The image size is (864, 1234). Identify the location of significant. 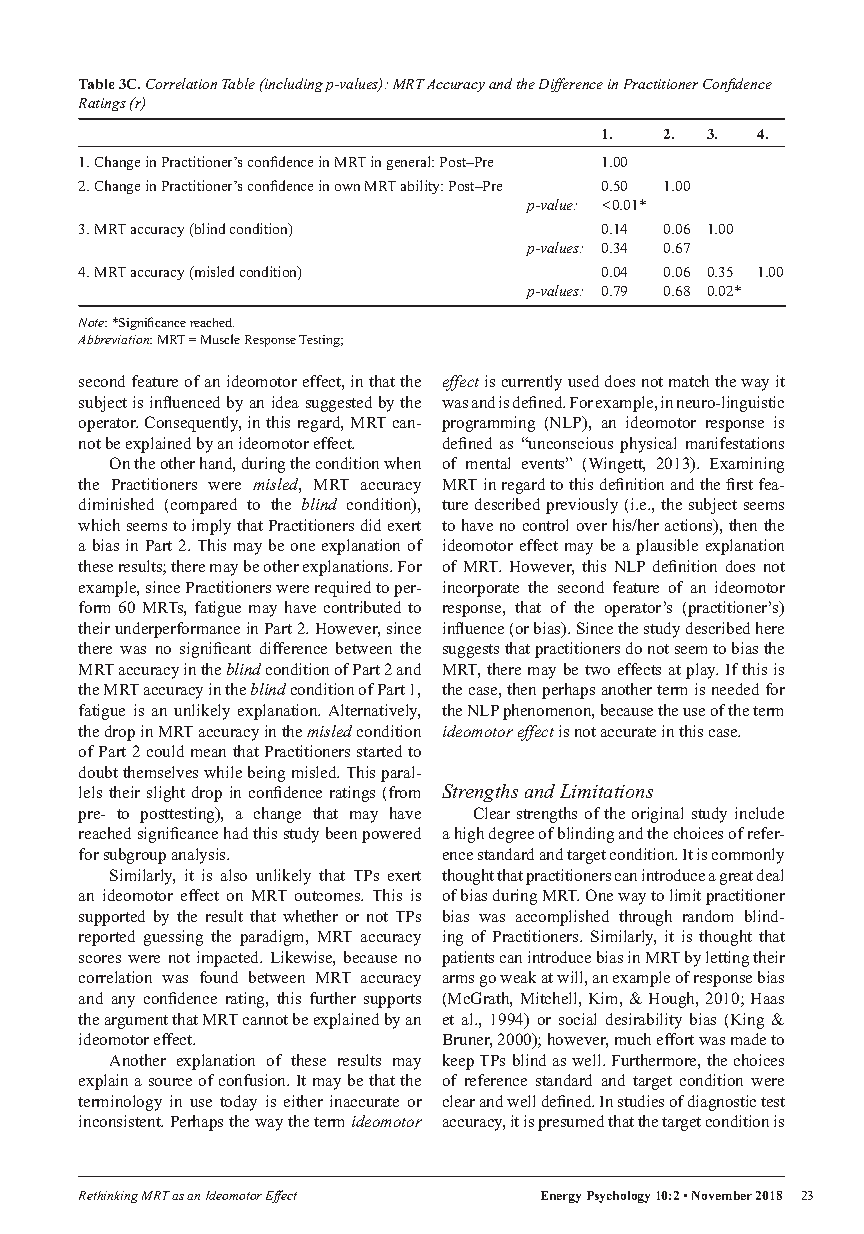
(215, 650).
